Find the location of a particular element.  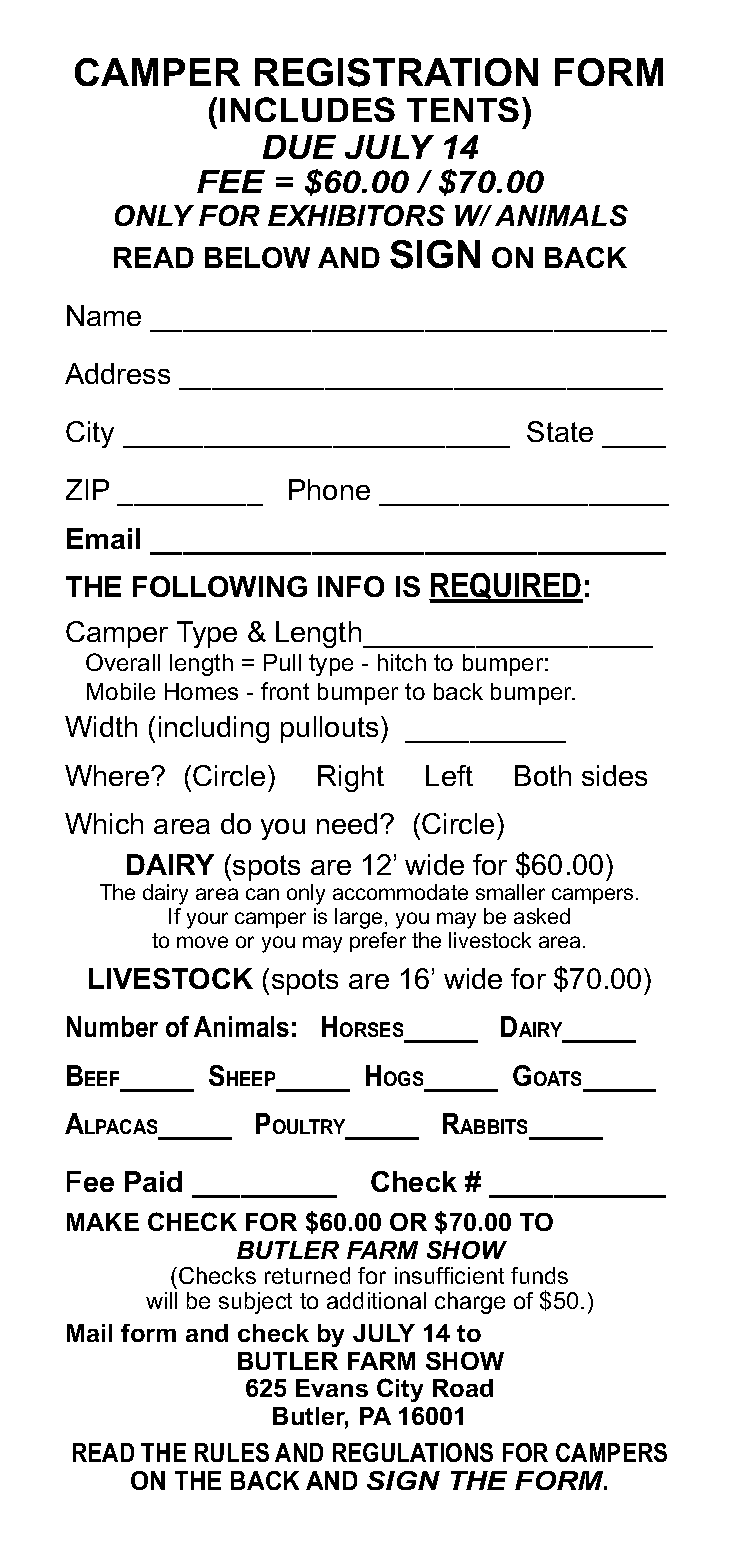

will is located at coordinates (161, 1300).
